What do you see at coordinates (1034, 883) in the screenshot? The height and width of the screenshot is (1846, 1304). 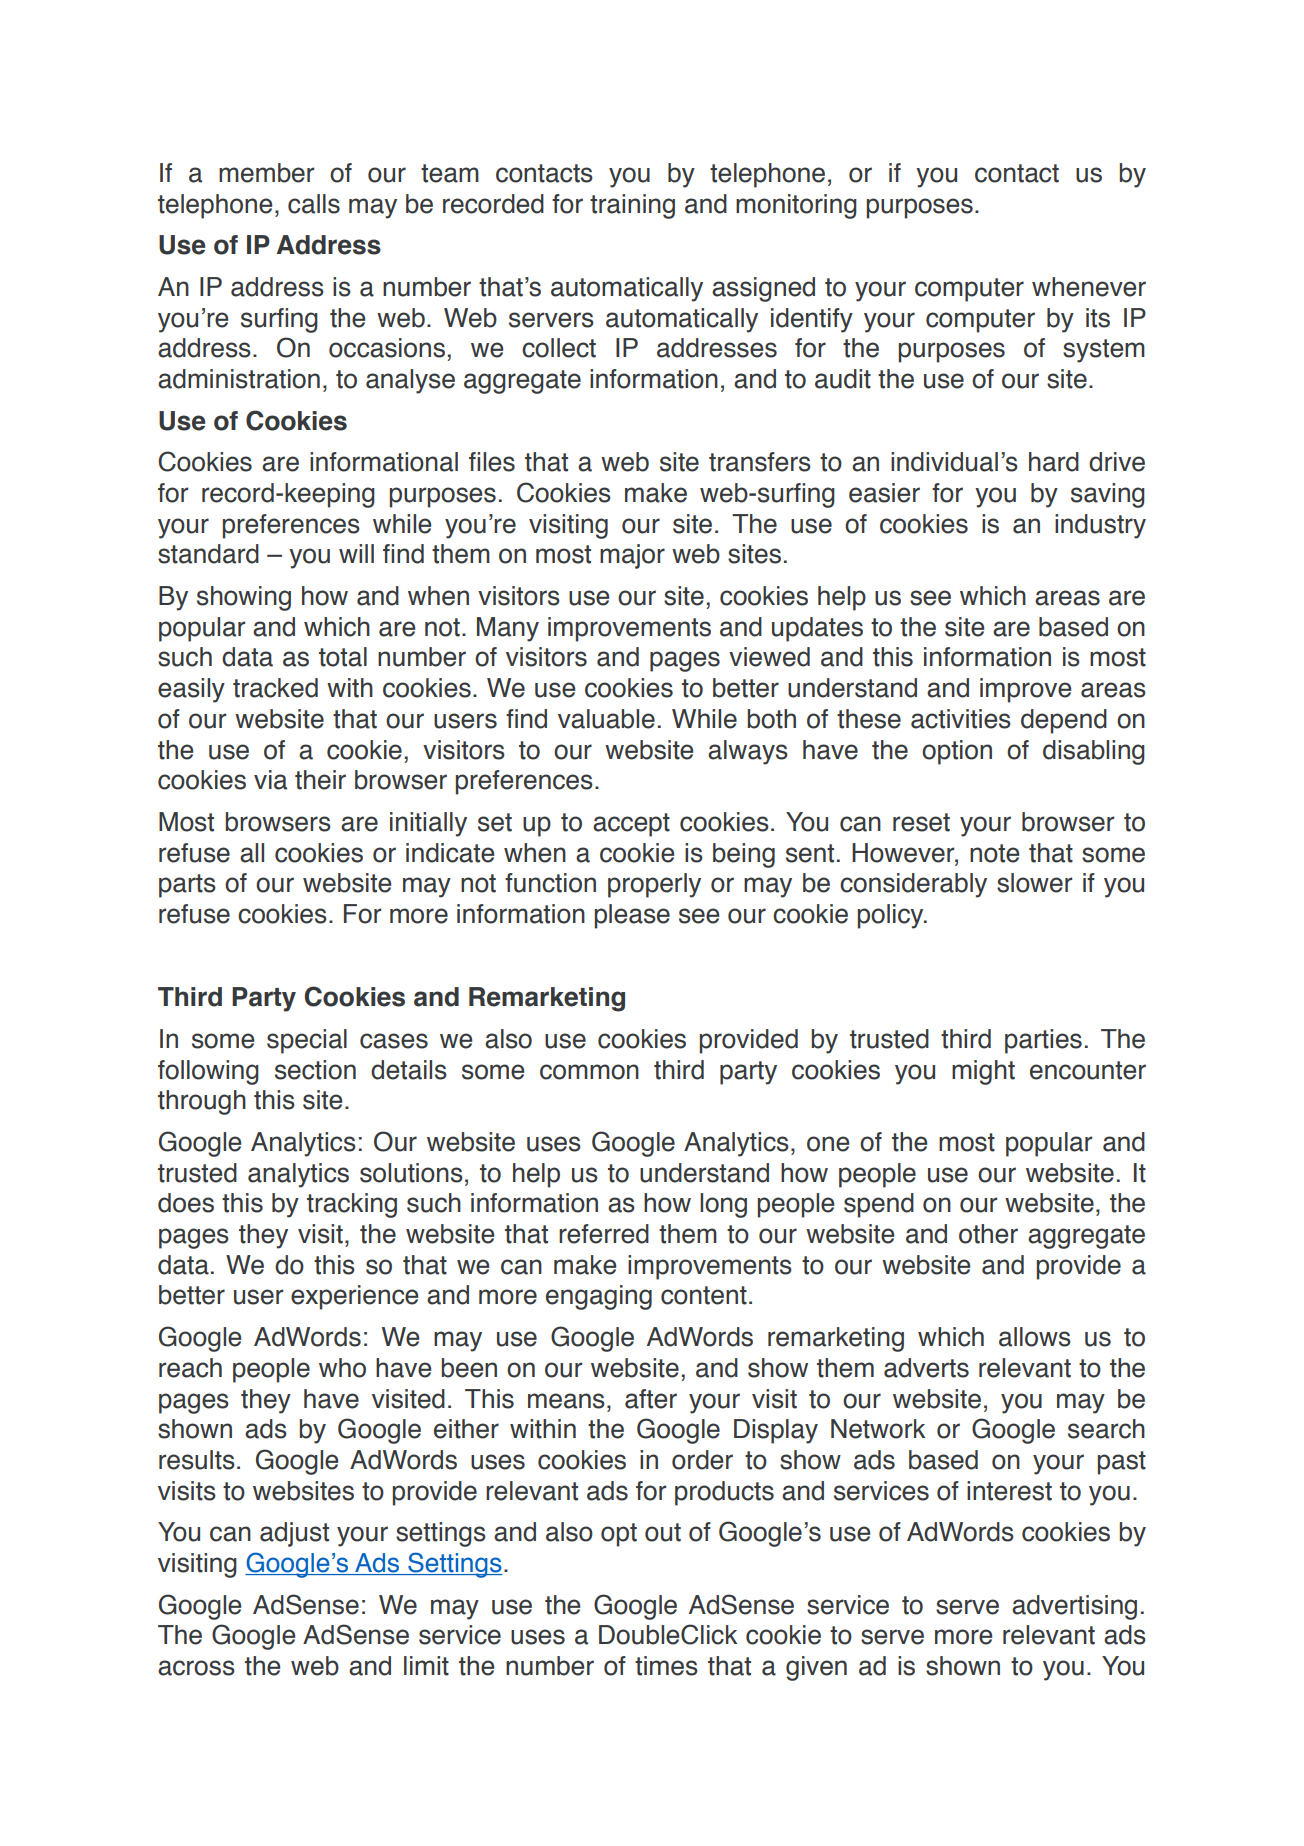 I see `slower` at bounding box center [1034, 883].
